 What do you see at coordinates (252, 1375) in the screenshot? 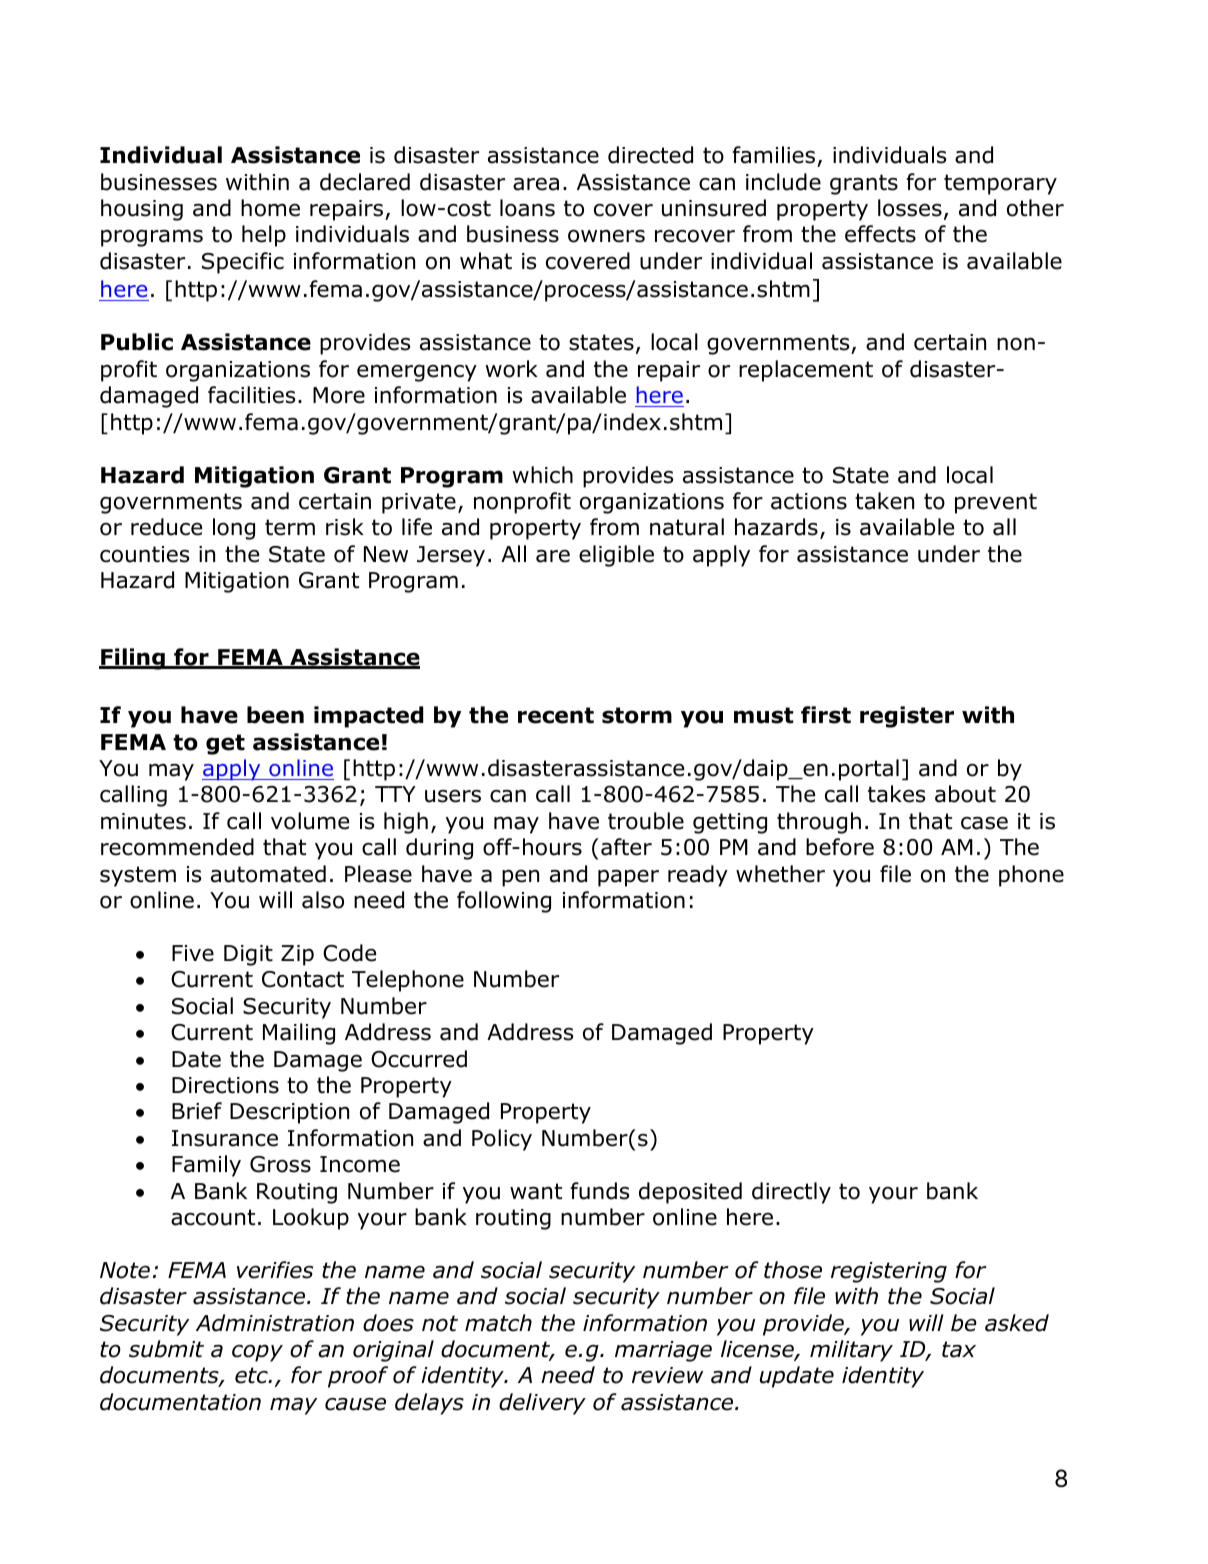
I see `etc` at bounding box center [252, 1375].
